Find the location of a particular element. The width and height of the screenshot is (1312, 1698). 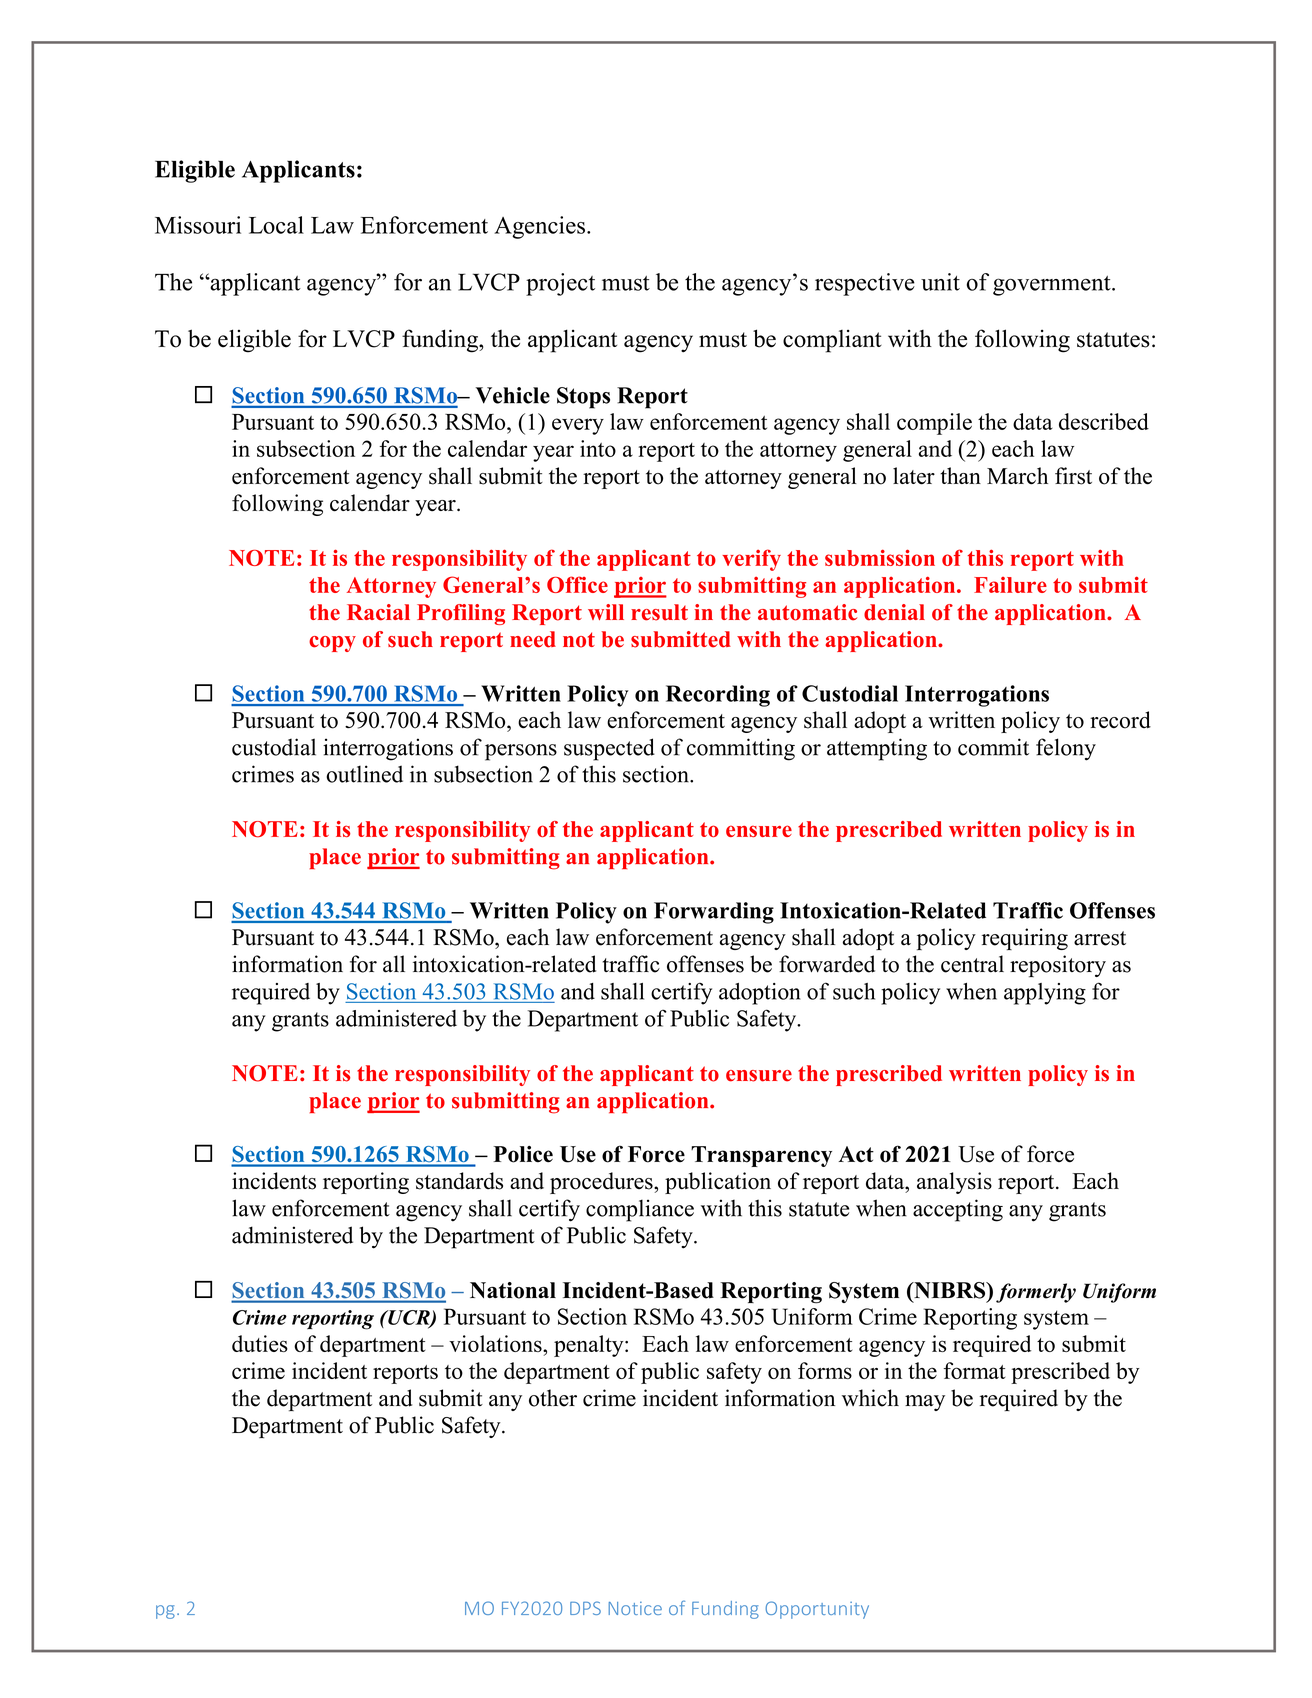

outlined is located at coordinates (364, 774).
